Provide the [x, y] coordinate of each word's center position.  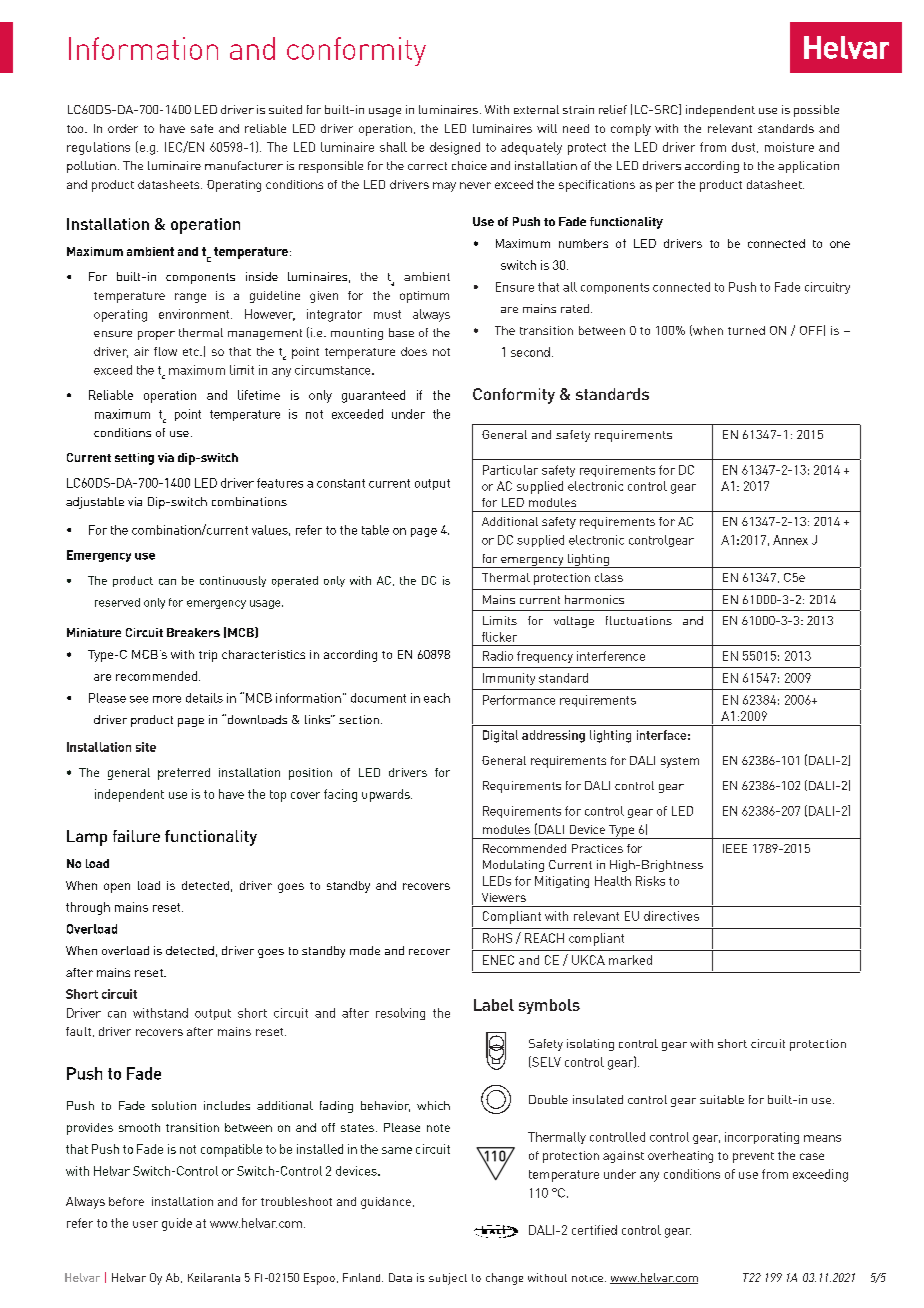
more [167, 699]
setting [134, 459]
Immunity [509, 679]
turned [746, 330]
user [145, 1224]
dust [745, 147]
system [680, 762]
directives [671, 916]
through [88, 908]
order [123, 128]
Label [494, 1005]
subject [448, 1279]
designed [455, 148]
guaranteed [373, 396]
